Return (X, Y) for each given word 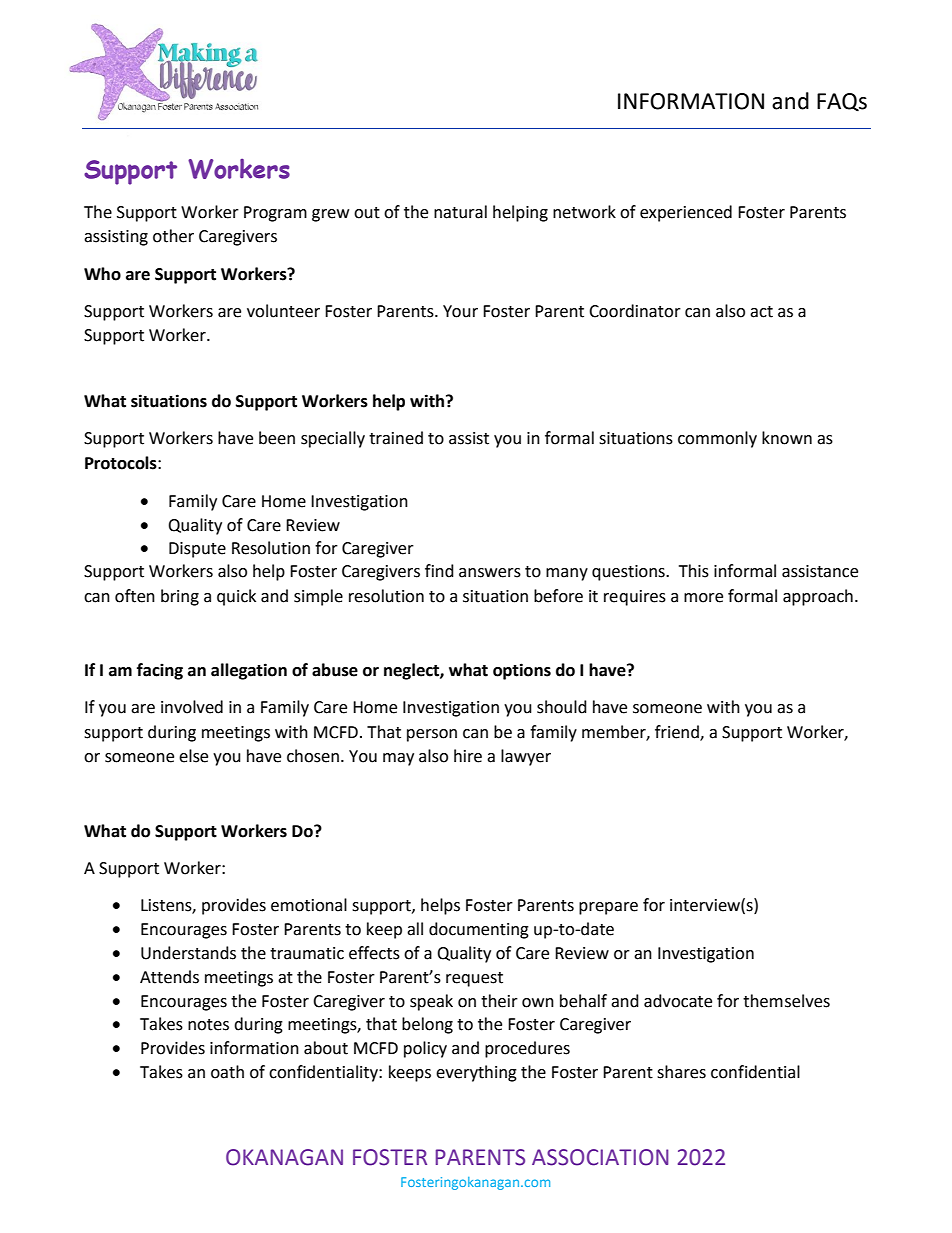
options (522, 671)
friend (678, 732)
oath (227, 1072)
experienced (686, 213)
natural (460, 212)
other (173, 236)
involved (192, 707)
